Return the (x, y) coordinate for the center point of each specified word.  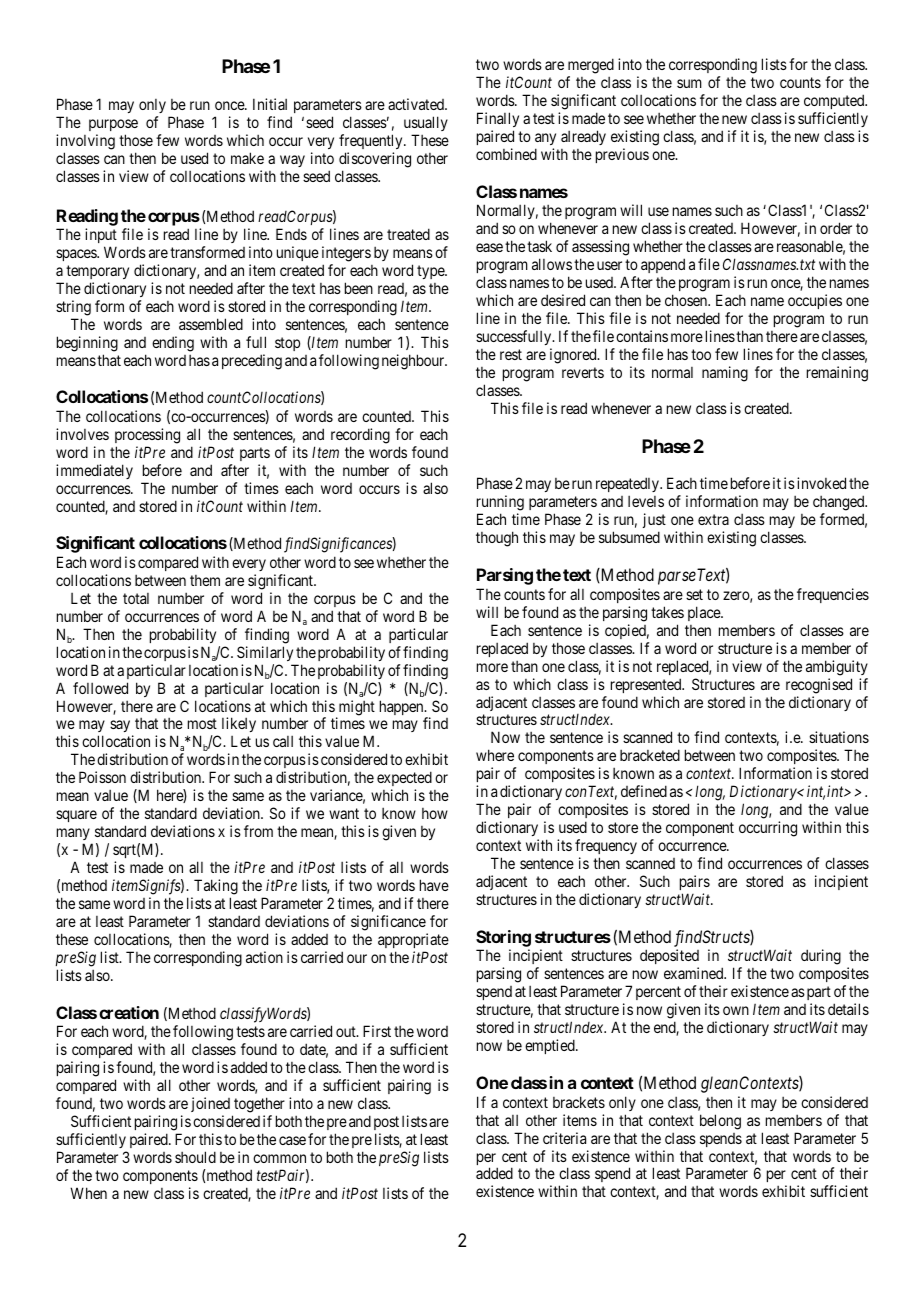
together (258, 1106)
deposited (669, 958)
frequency (606, 848)
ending (173, 344)
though (497, 539)
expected (404, 780)
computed (835, 101)
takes (667, 612)
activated (417, 104)
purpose (113, 125)
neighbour (414, 362)
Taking (215, 888)
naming (725, 374)
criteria (564, 1138)
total (136, 598)
